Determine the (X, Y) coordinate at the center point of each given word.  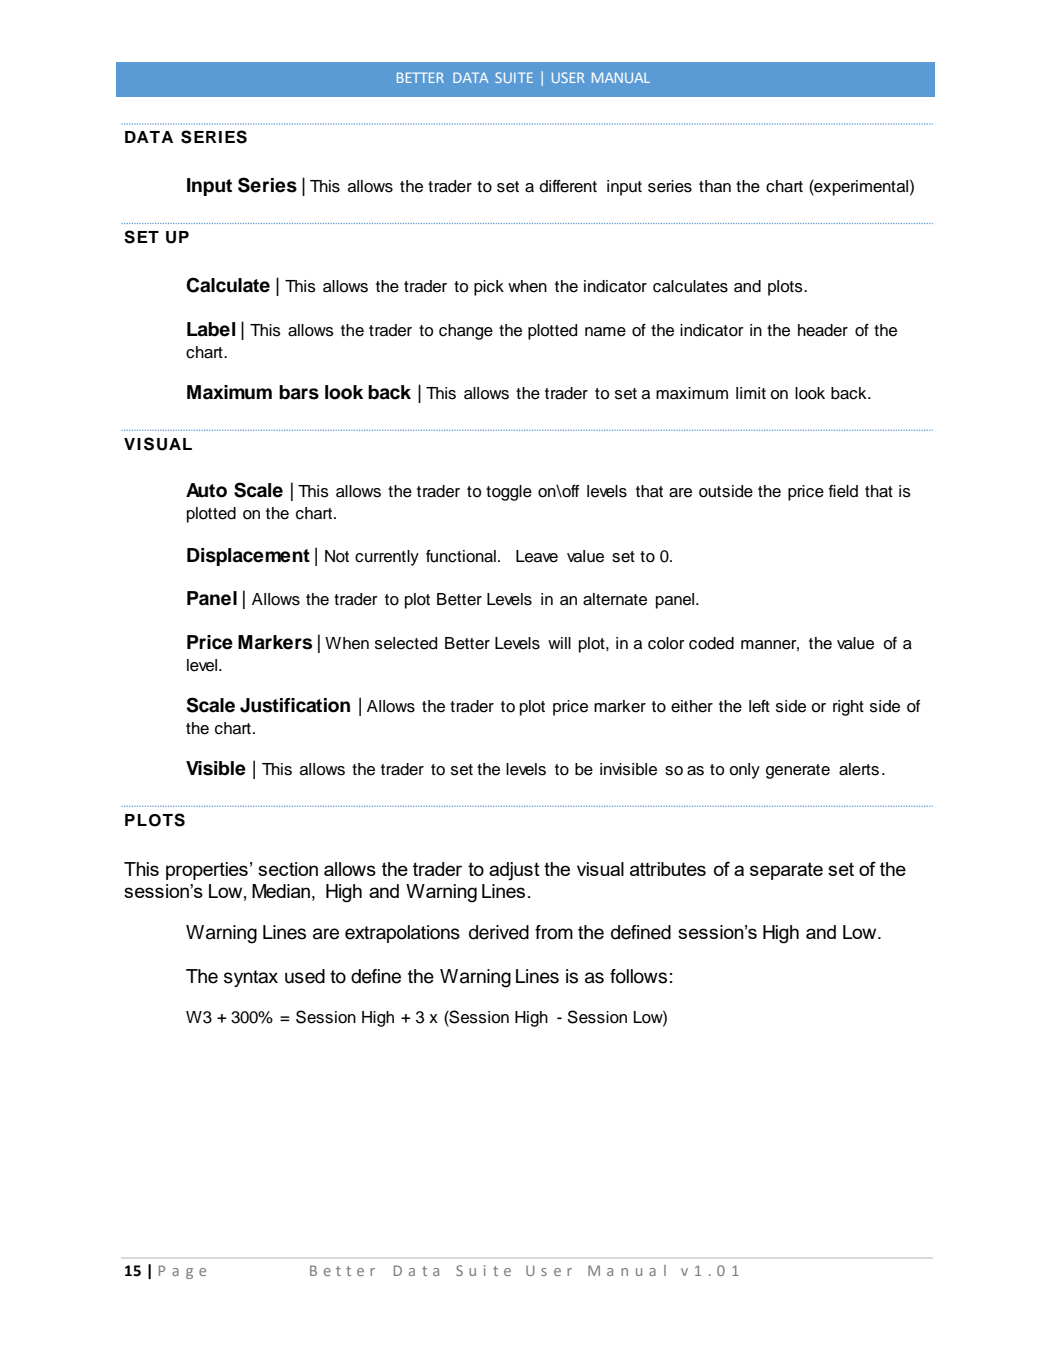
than (715, 186)
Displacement (248, 557)
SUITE (514, 77)
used (305, 976)
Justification (295, 705)
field (843, 491)
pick (489, 288)
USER (568, 77)
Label (211, 329)
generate (798, 771)
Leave (537, 556)
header (823, 330)
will (559, 643)
